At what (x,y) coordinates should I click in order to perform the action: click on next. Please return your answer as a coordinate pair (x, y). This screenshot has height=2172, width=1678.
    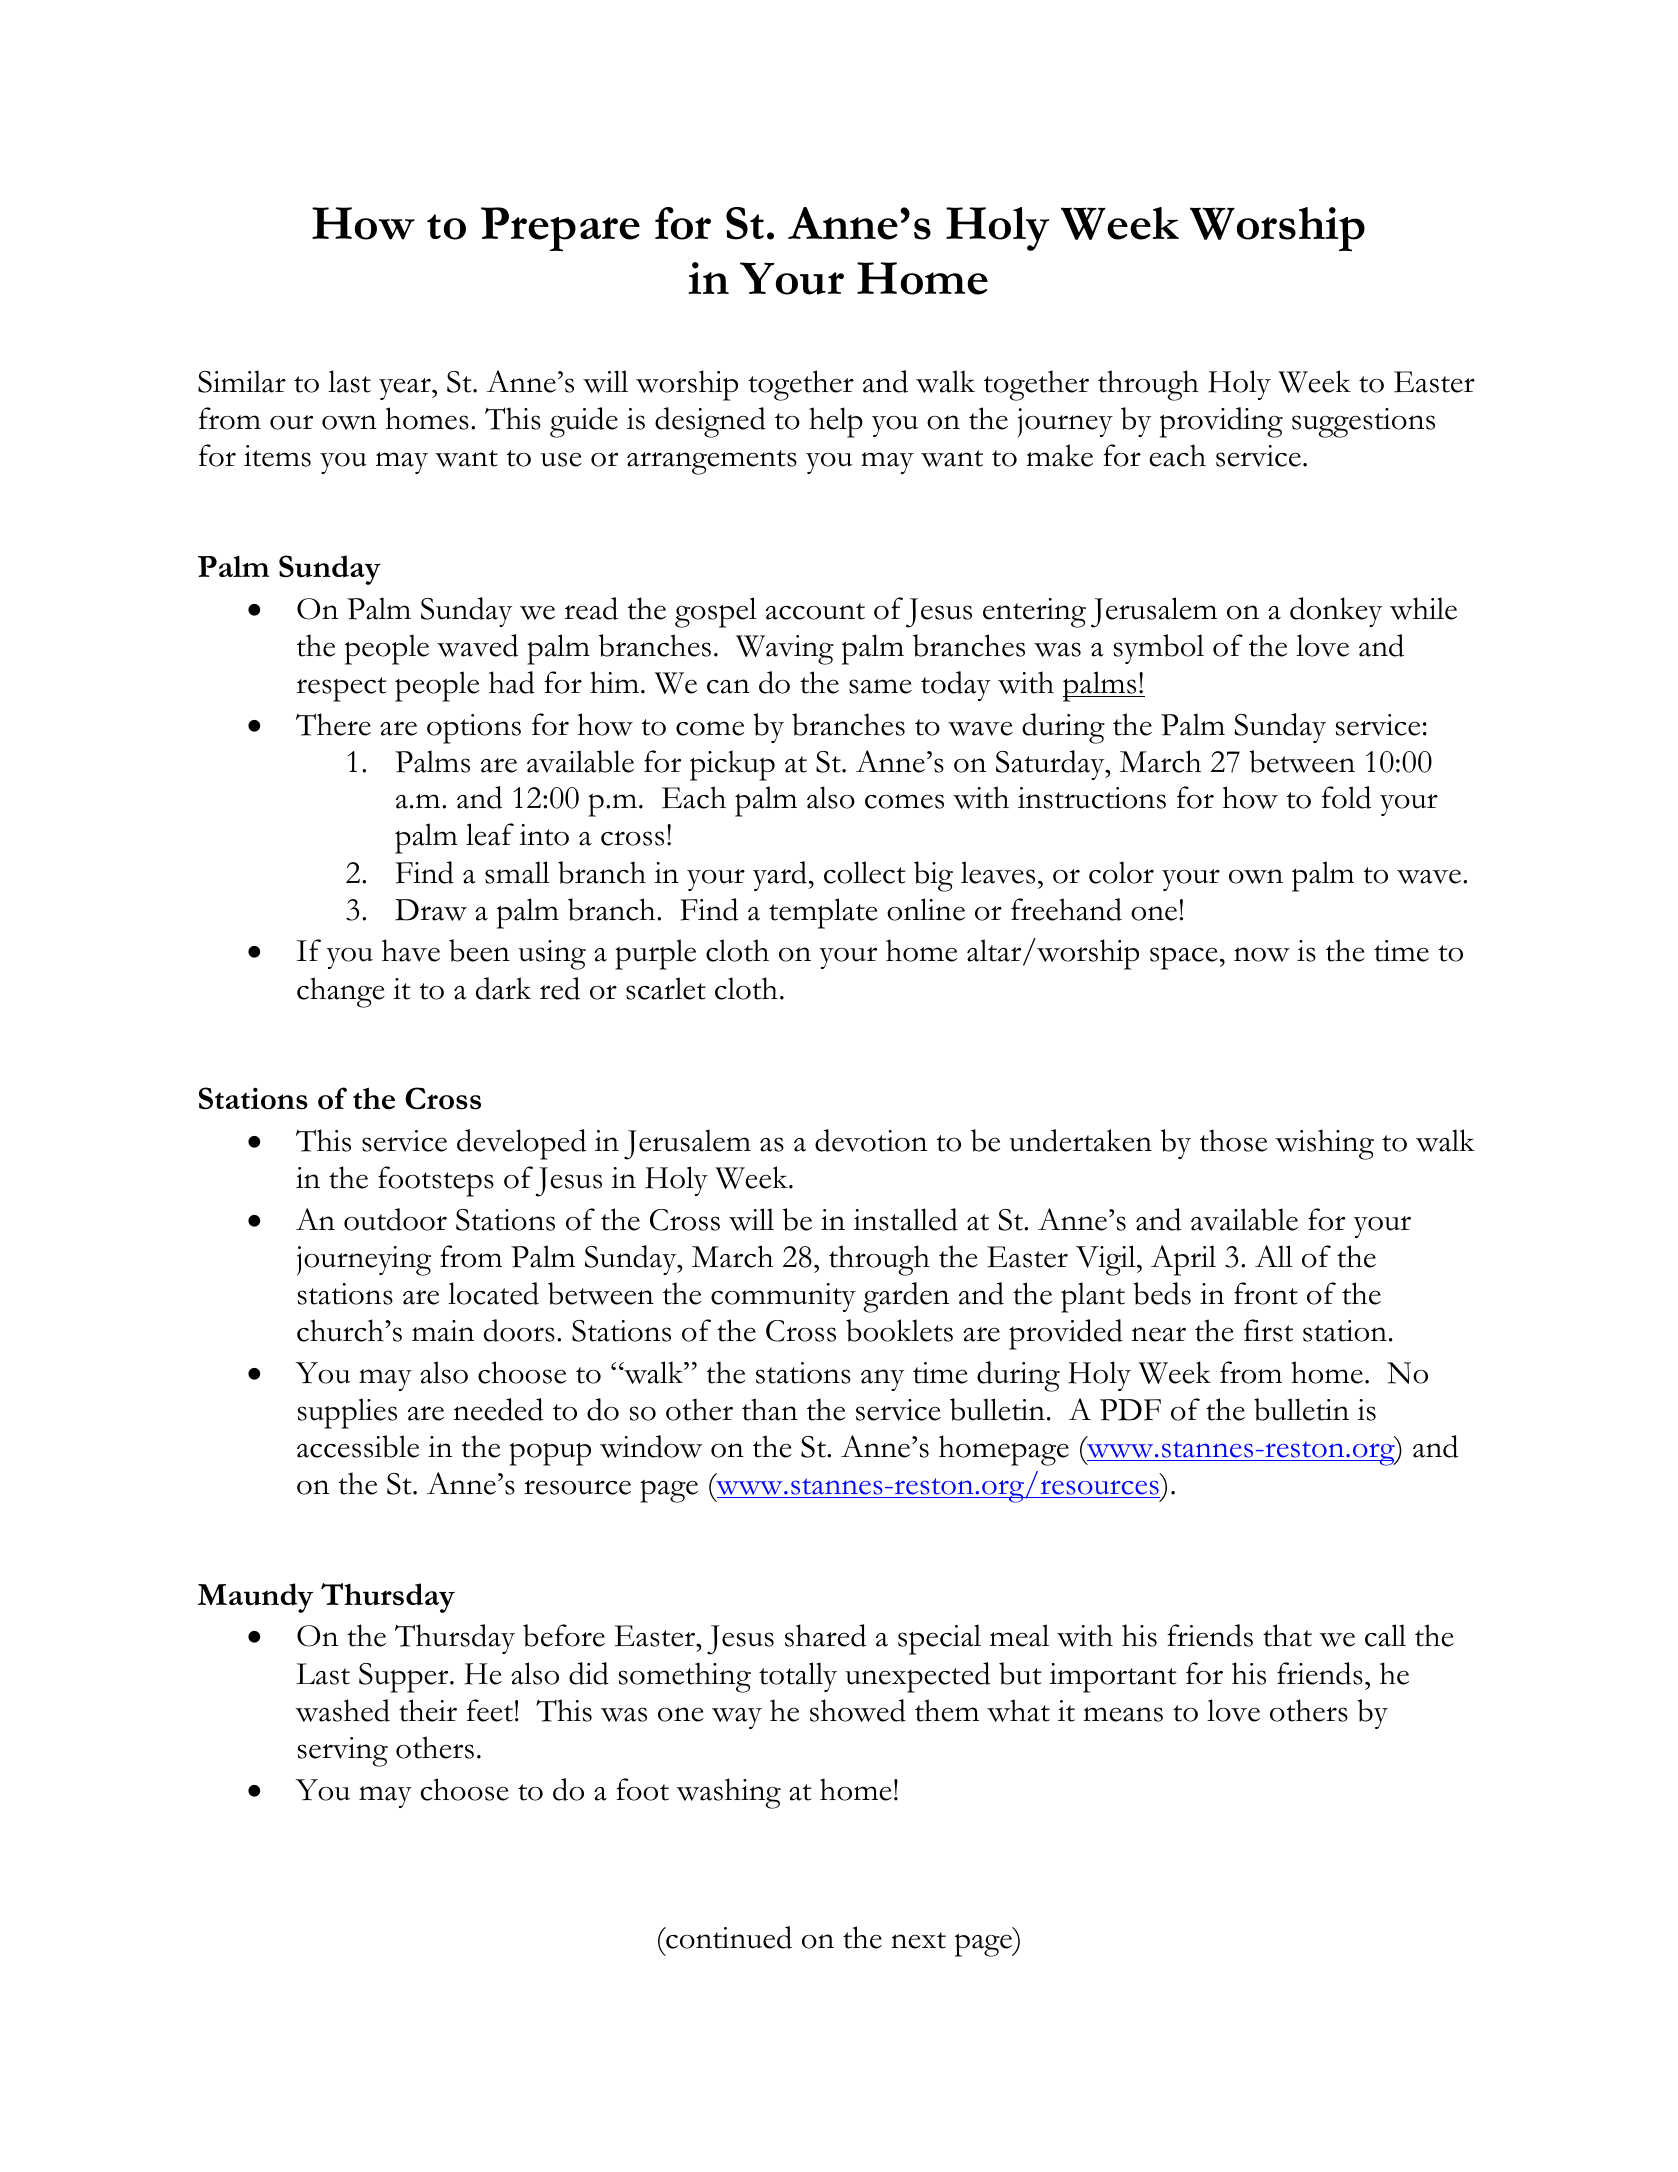
    Looking at the image, I should click on (918, 1940).
